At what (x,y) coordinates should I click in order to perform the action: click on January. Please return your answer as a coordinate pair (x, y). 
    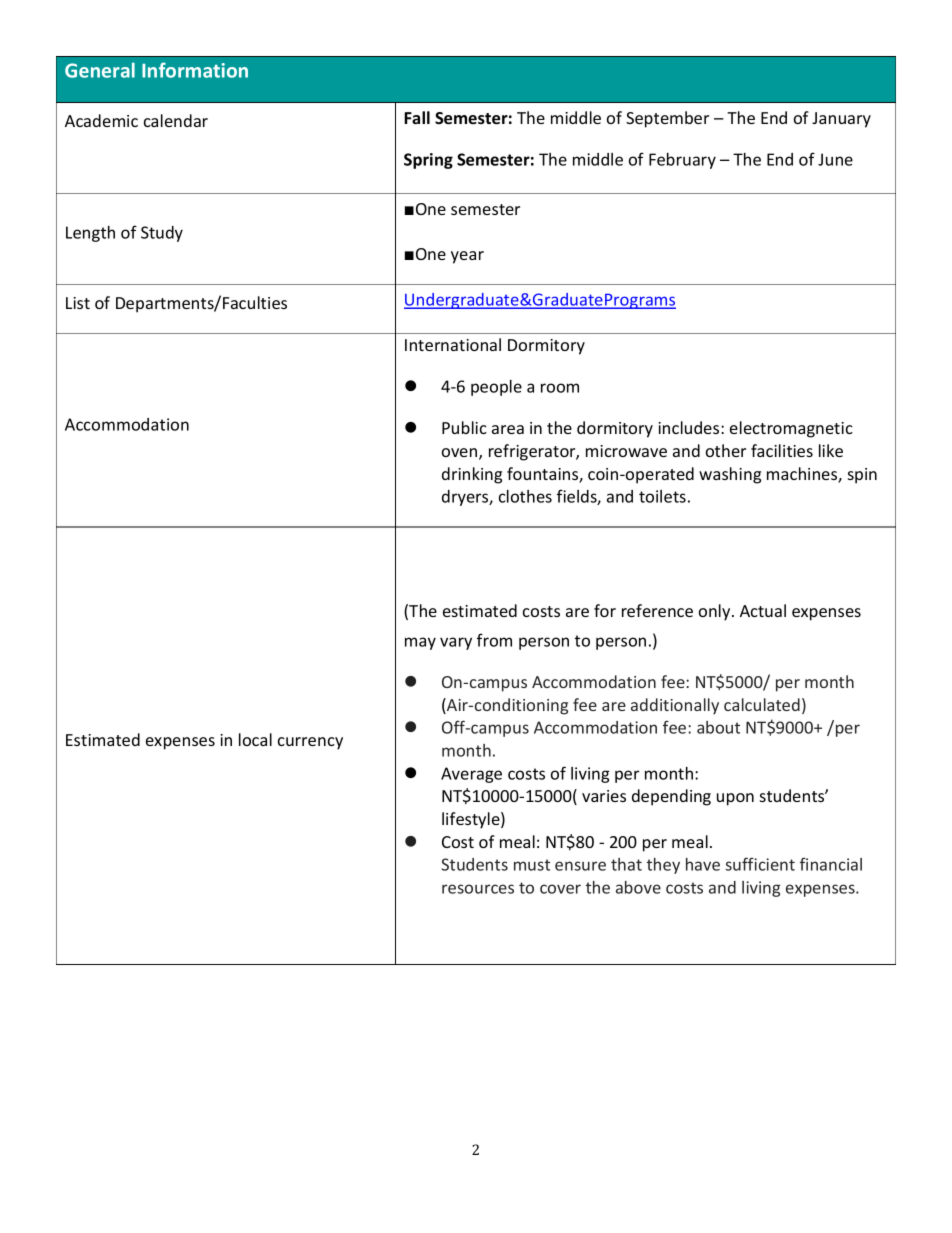
    Looking at the image, I should click on (841, 120).
